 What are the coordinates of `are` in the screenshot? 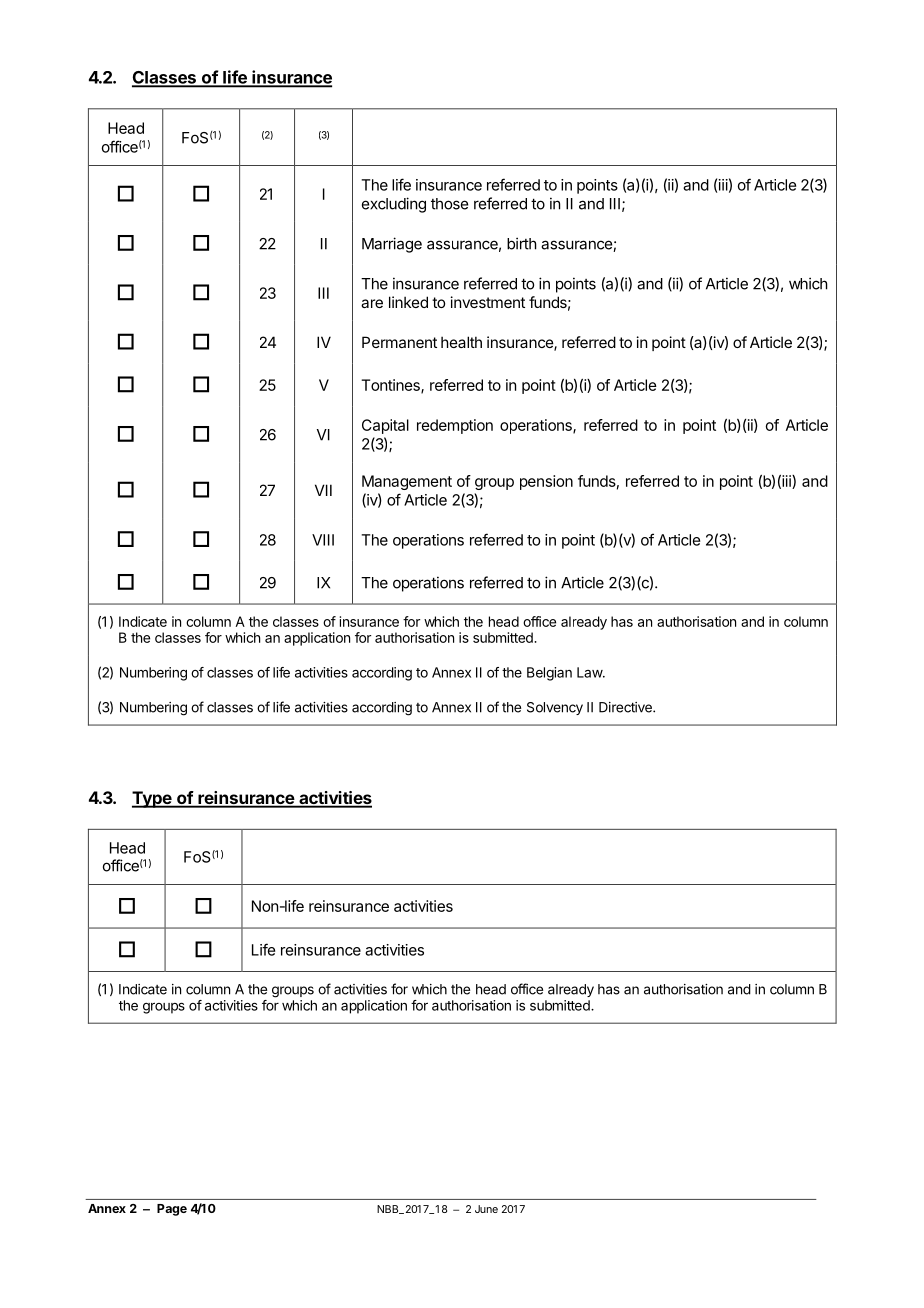 It's located at (372, 303).
